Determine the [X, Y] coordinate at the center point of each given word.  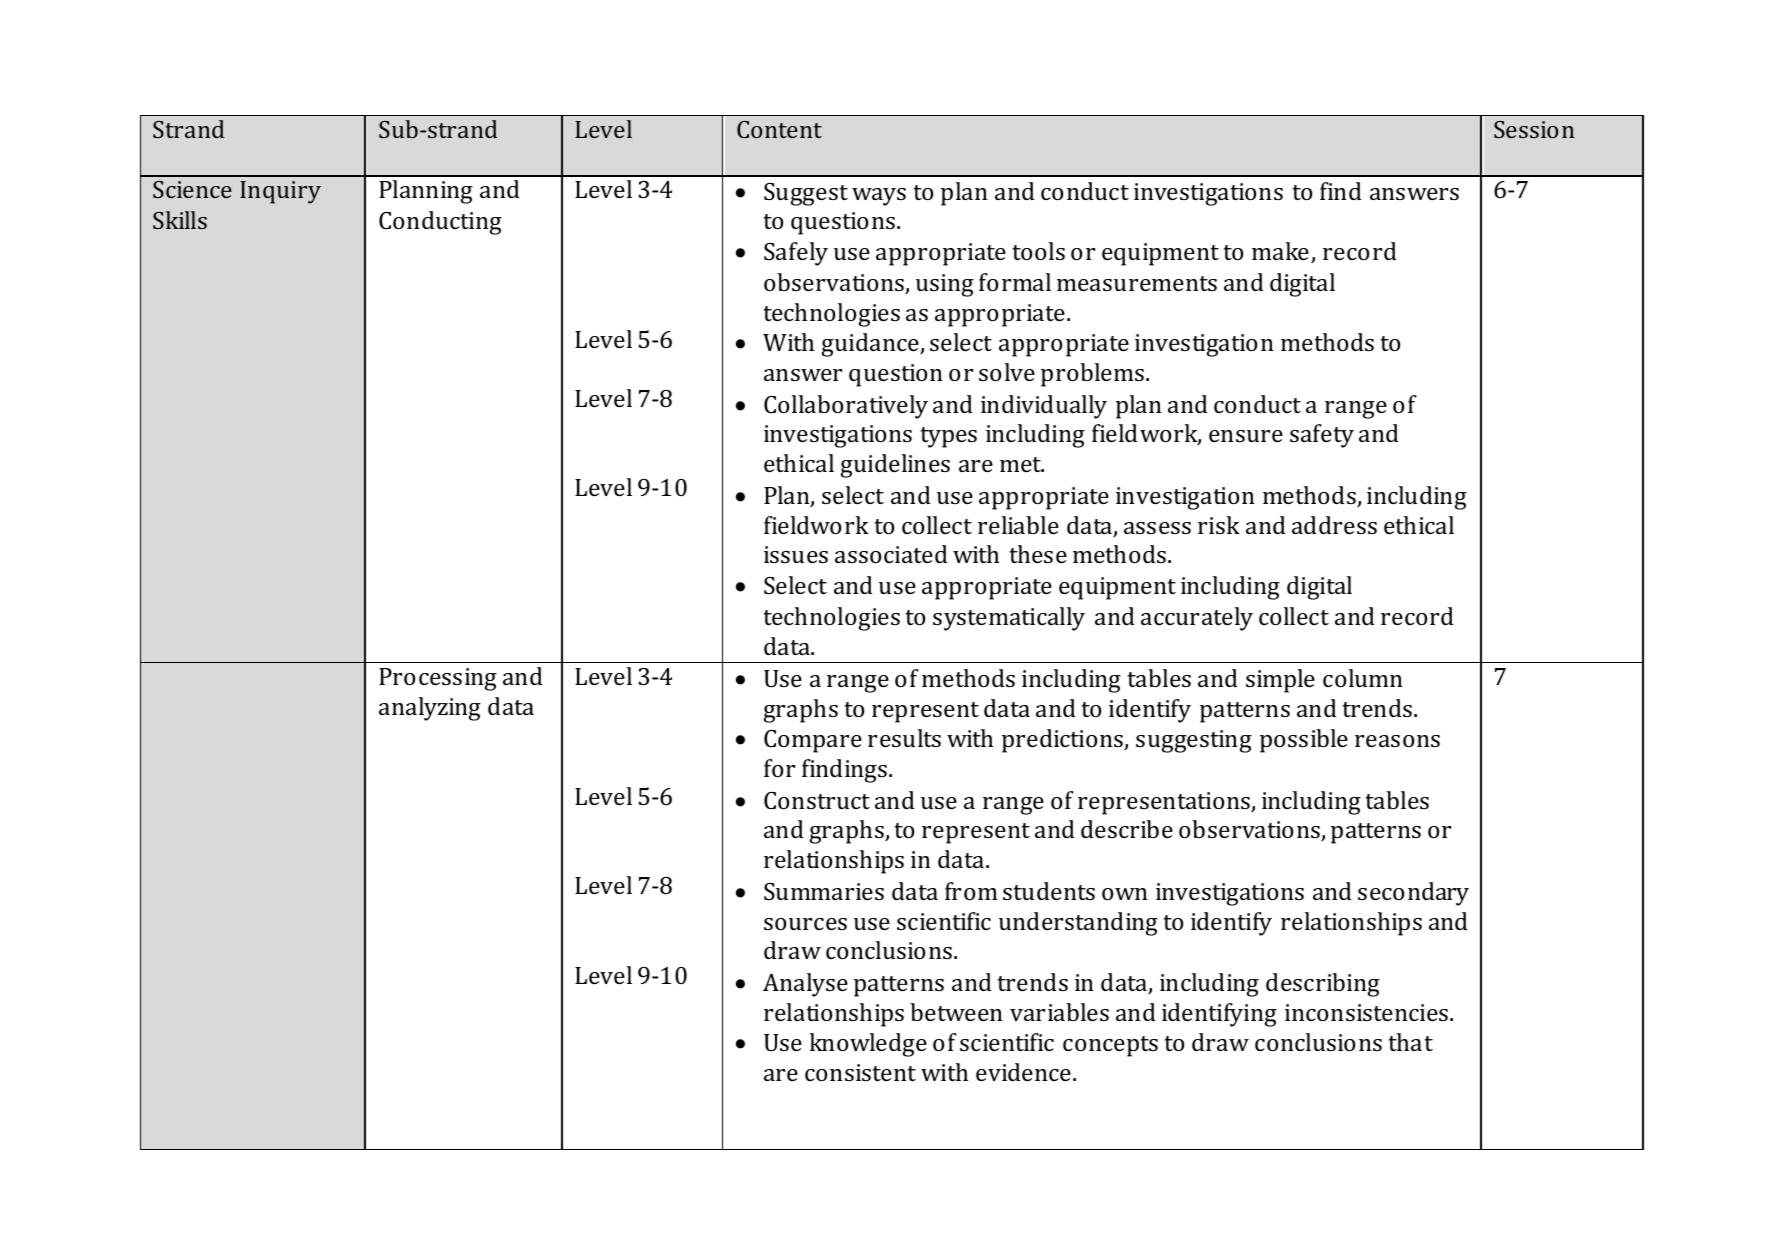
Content [779, 129]
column [1363, 678]
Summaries [824, 891]
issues [796, 554]
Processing [438, 679]
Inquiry [280, 192]
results [904, 738]
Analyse [805, 985]
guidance [871, 345]
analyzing [430, 709]
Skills [180, 220]
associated [891, 554]
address [1334, 525]
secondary [1413, 894]
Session [1534, 129]
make [1282, 252]
